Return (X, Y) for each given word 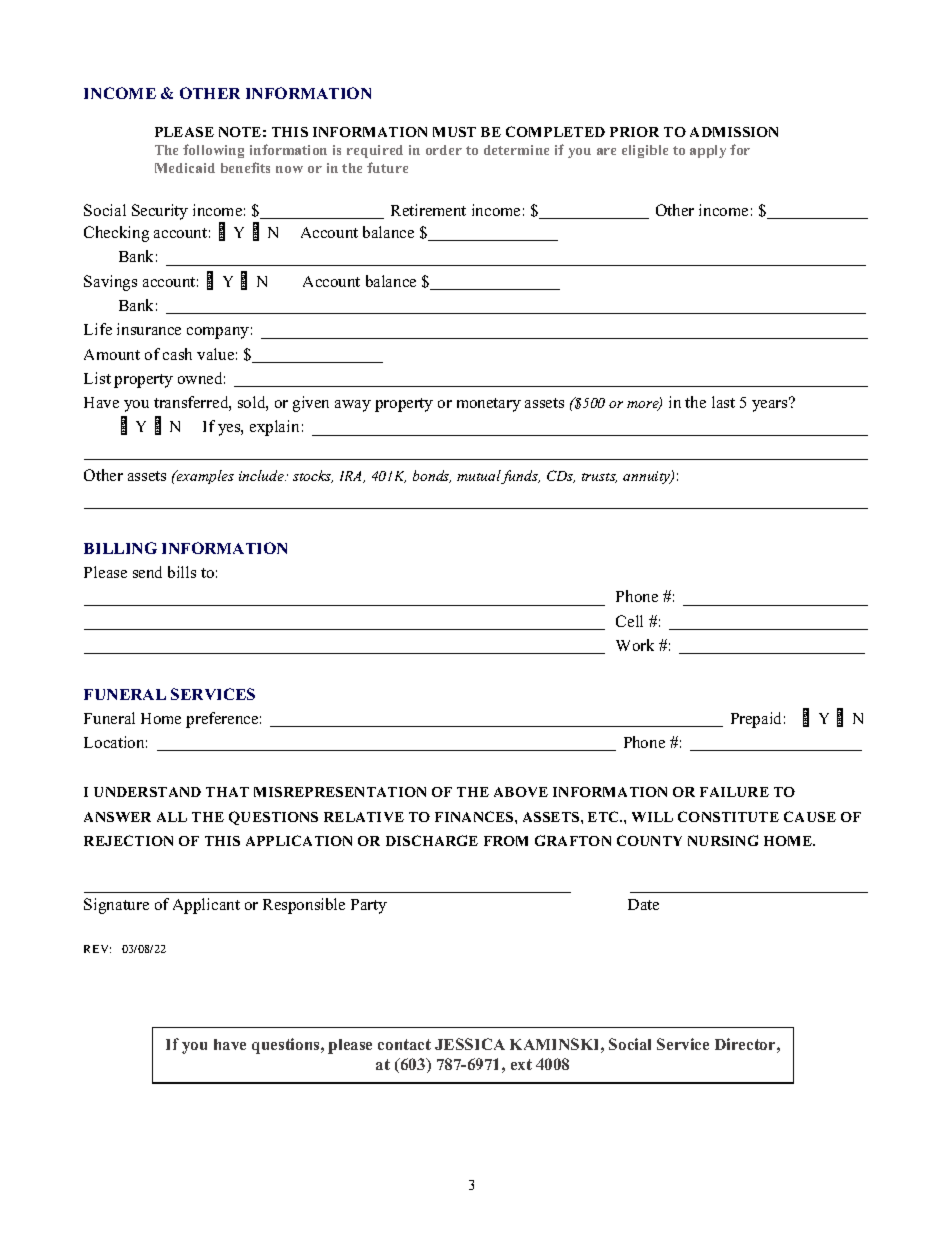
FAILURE (734, 792)
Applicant (206, 906)
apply (708, 151)
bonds (432, 476)
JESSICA (470, 1044)
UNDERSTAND (147, 792)
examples (204, 477)
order (444, 150)
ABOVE (521, 792)
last (723, 402)
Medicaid (185, 168)
